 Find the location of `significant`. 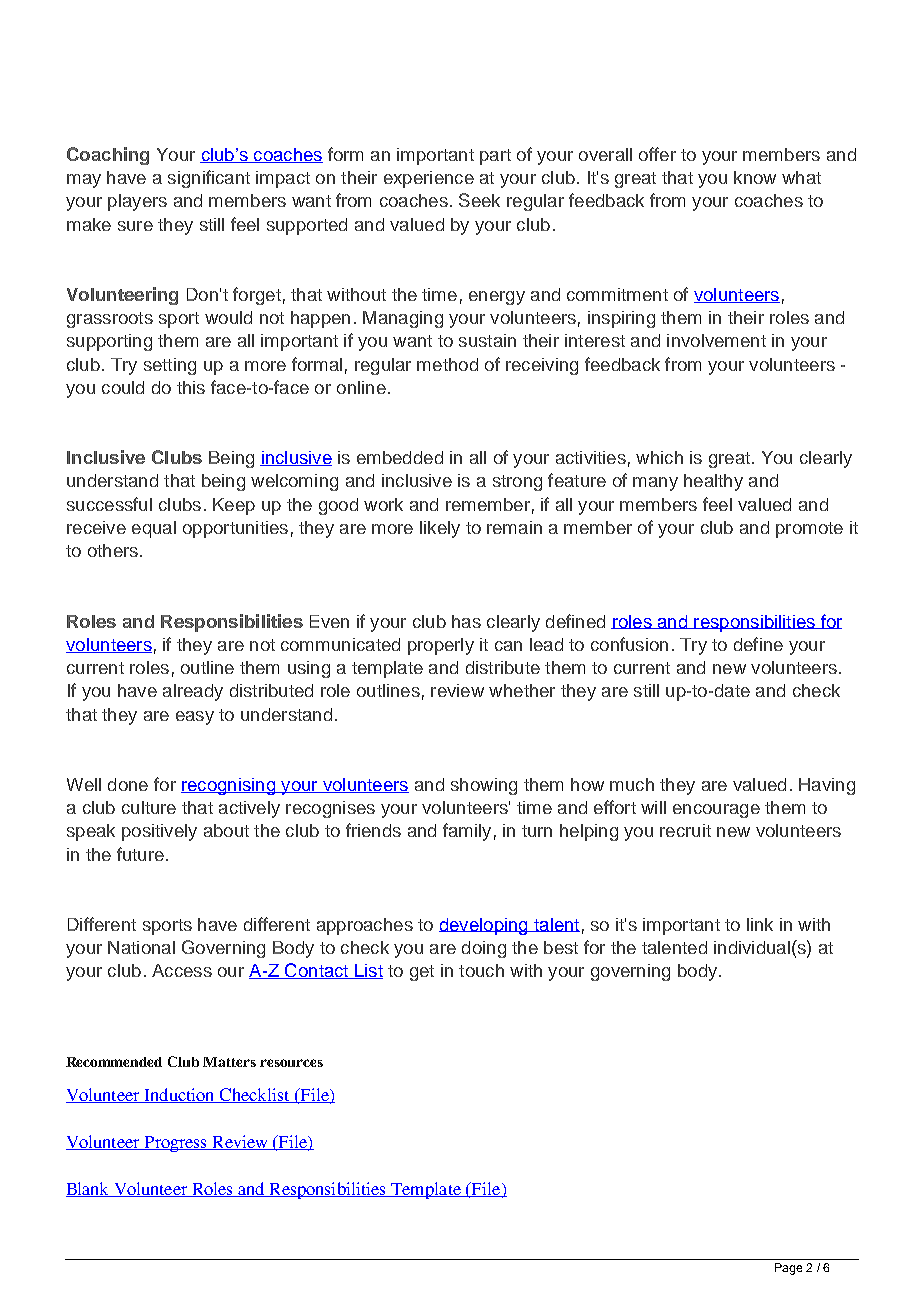

significant is located at coordinates (209, 179).
